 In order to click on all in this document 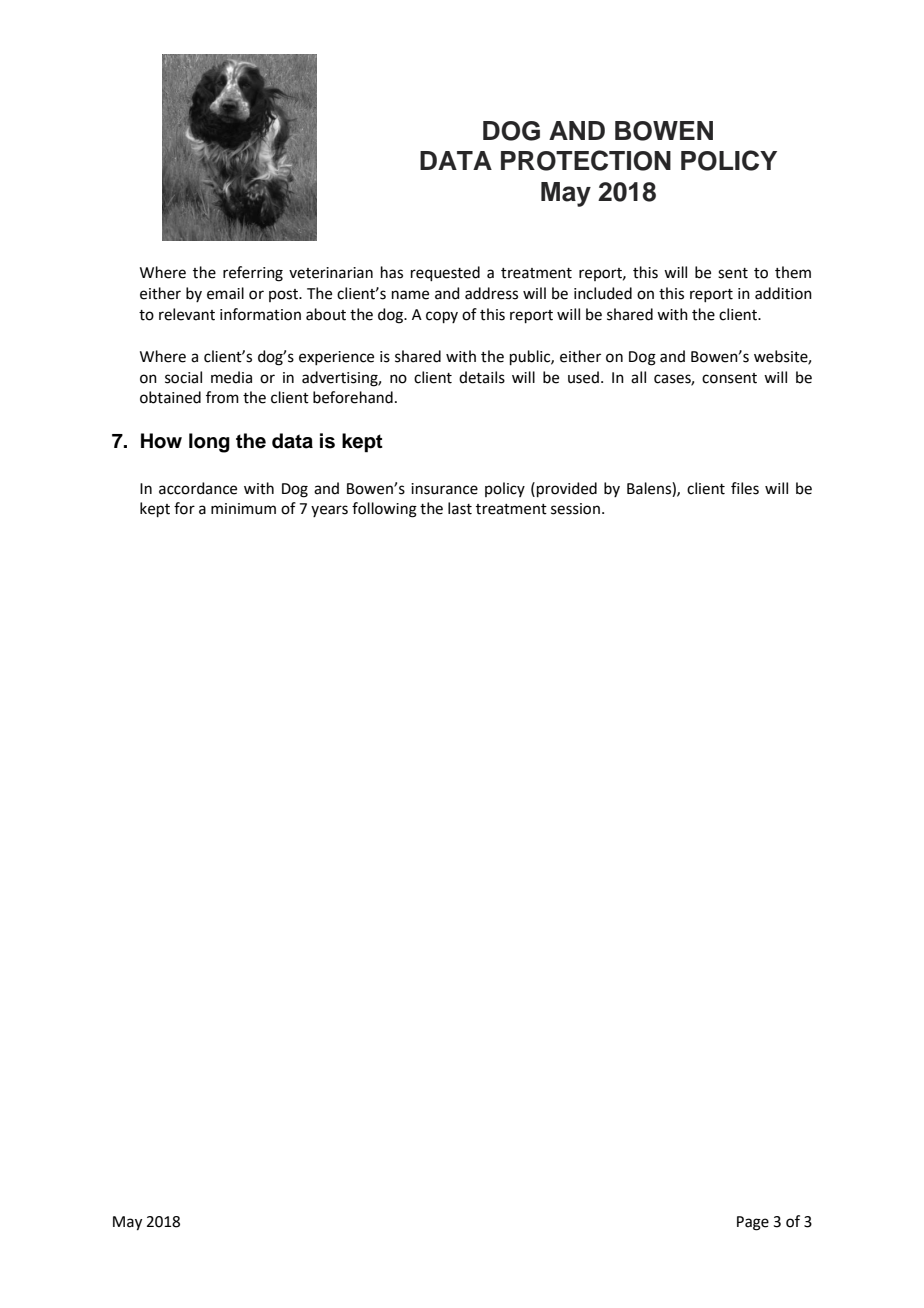, I will do `click(638, 377)`.
